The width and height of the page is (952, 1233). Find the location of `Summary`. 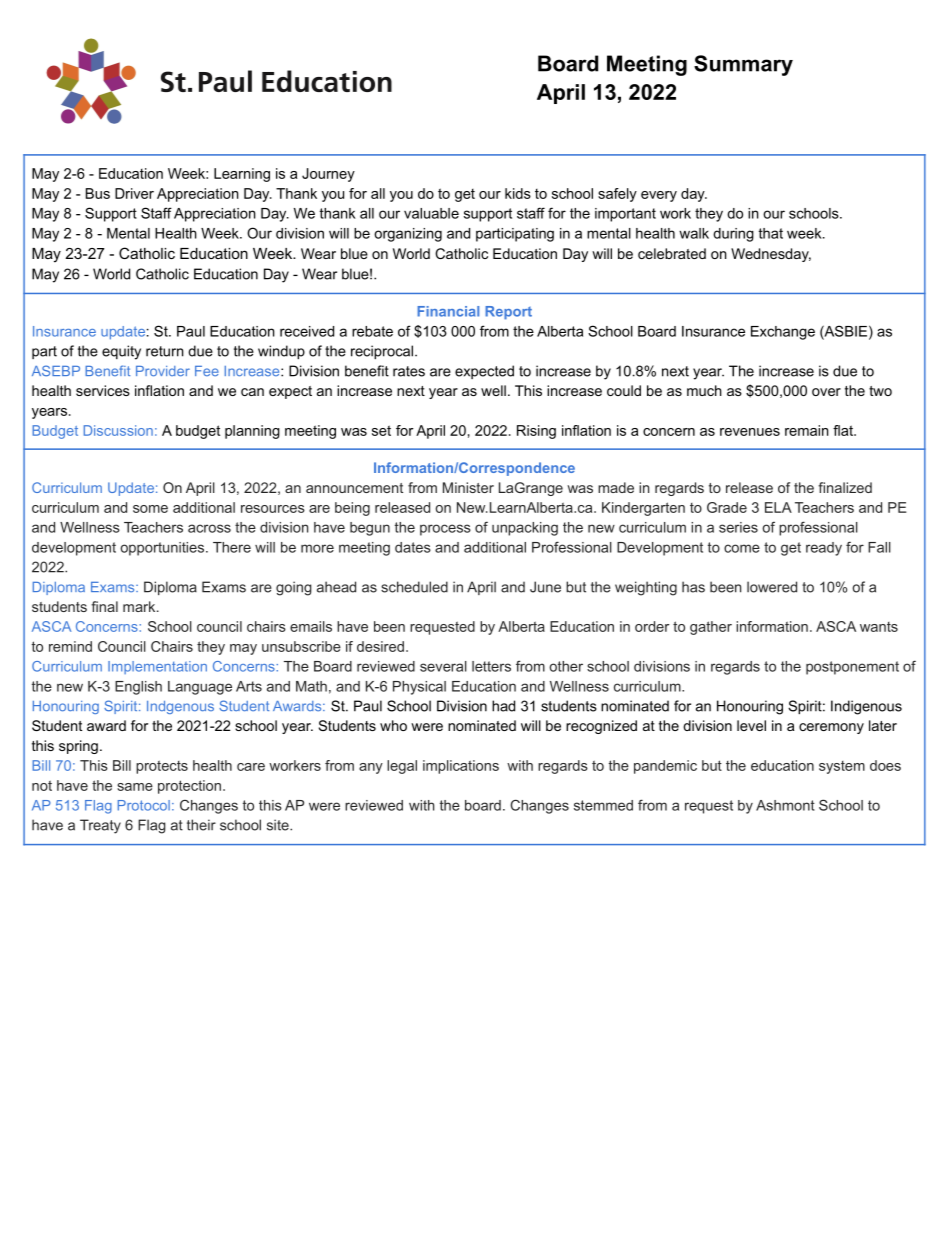

Summary is located at coordinates (743, 65).
